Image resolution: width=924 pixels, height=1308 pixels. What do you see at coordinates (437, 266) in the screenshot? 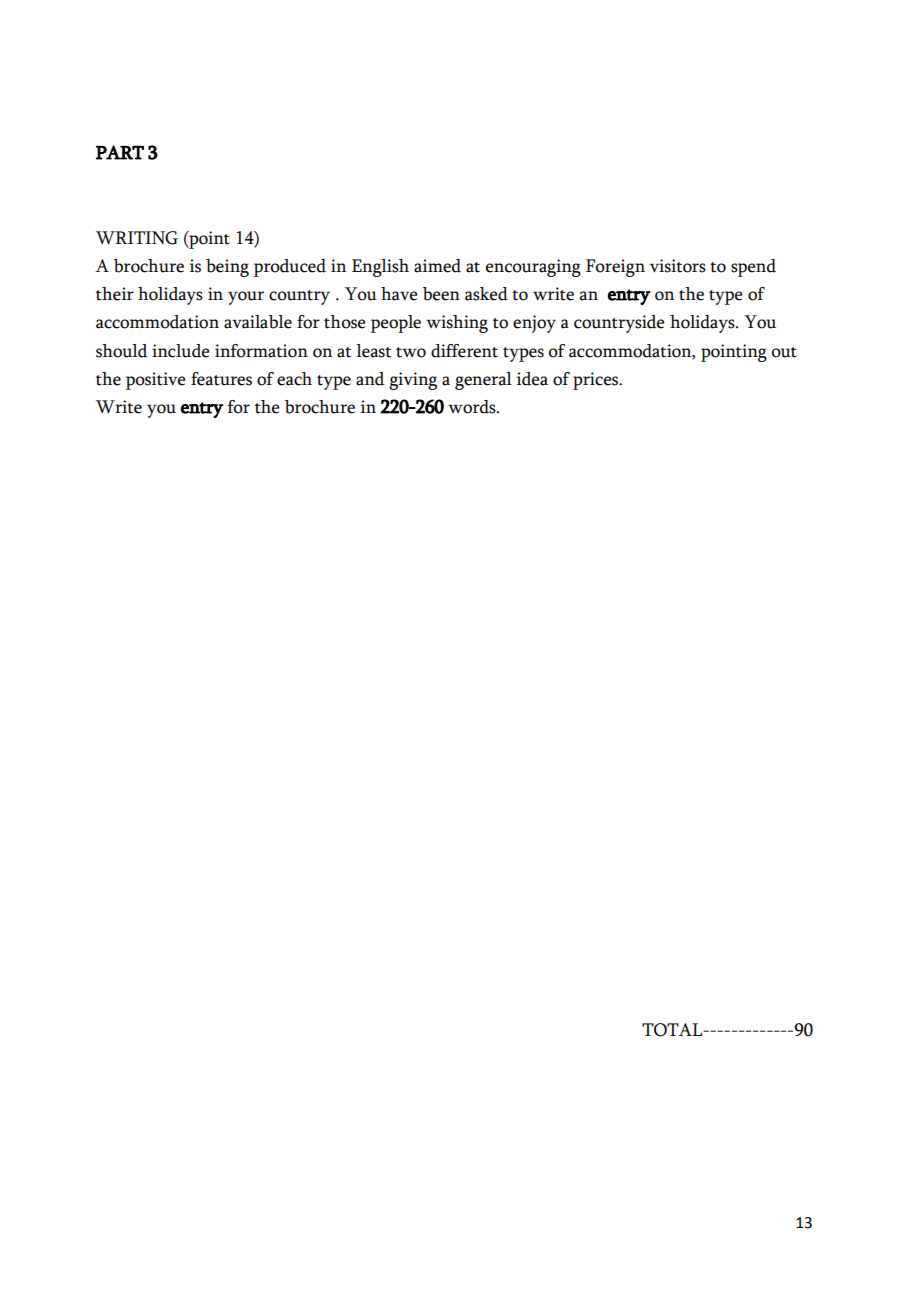
I see `aimed` at bounding box center [437, 266].
